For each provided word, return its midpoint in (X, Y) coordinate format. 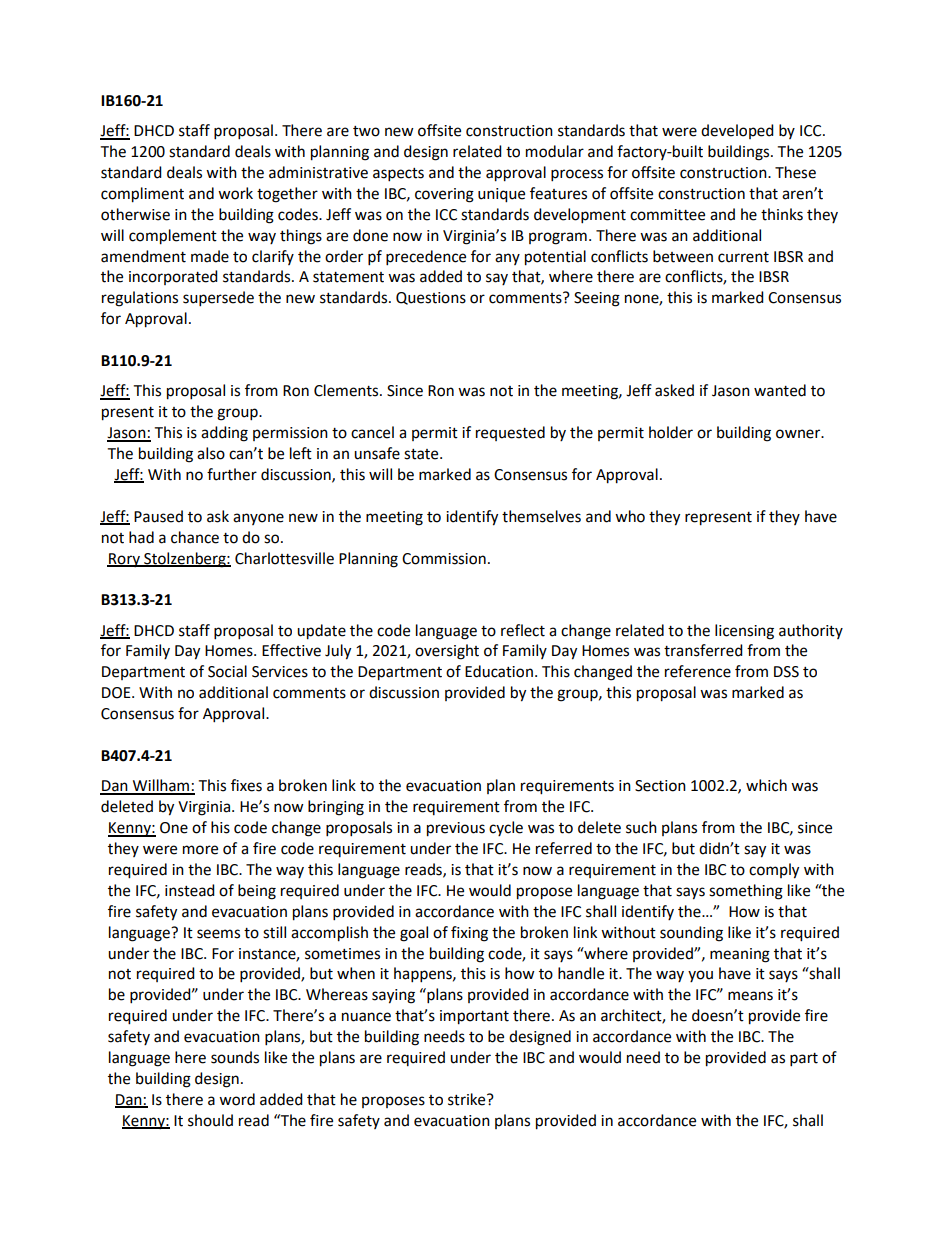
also (211, 453)
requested (510, 433)
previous (456, 829)
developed (737, 131)
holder (671, 432)
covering (444, 195)
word (237, 1099)
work (235, 193)
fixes (246, 785)
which (766, 785)
